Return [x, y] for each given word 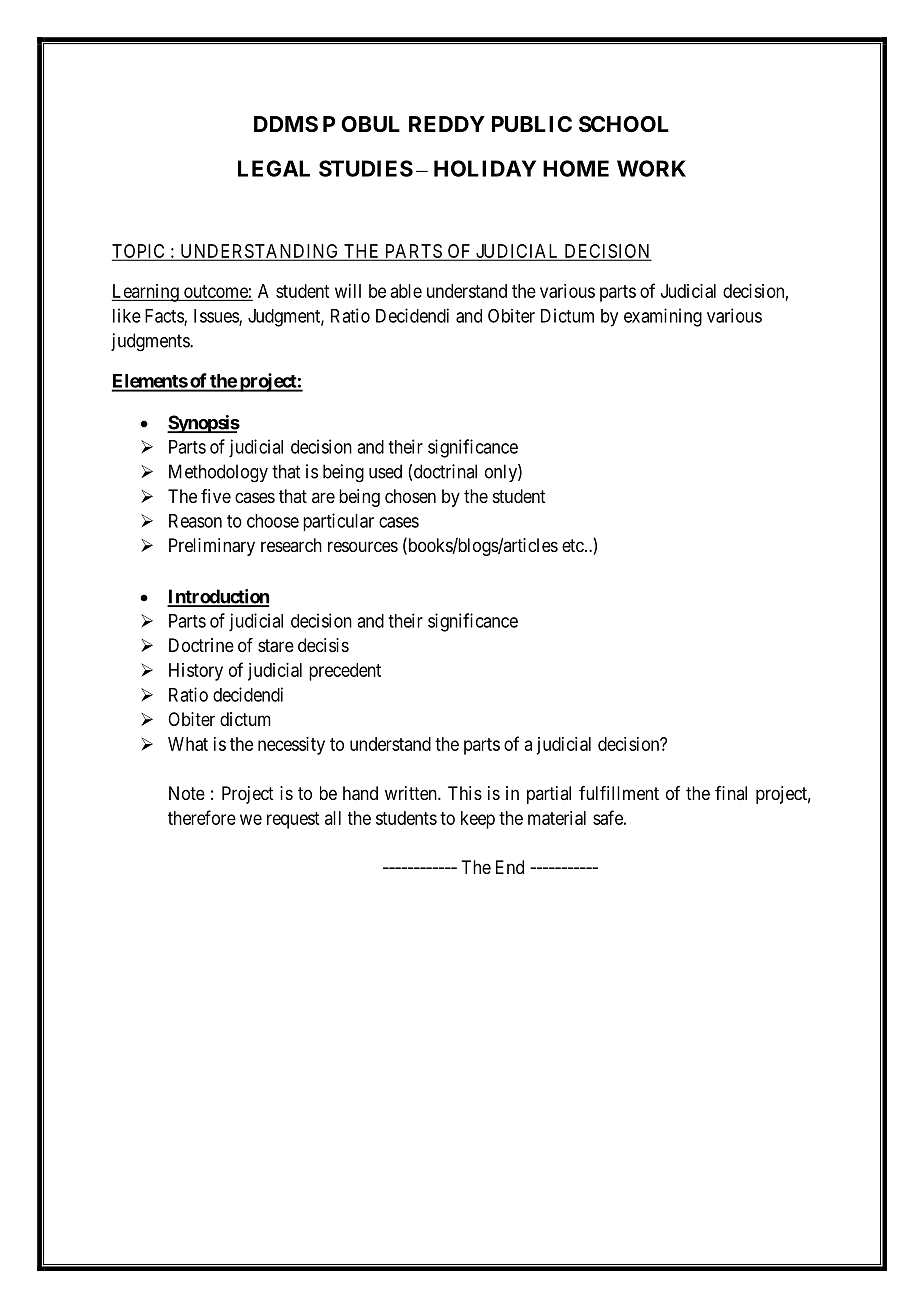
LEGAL [274, 168]
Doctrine [201, 645]
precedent [345, 672]
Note [187, 793]
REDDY [447, 124]
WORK [651, 168]
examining [663, 317]
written [412, 793]
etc [573, 545]
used [385, 471]
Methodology [218, 473]
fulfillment [619, 793]
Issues [217, 317]
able [406, 291]
